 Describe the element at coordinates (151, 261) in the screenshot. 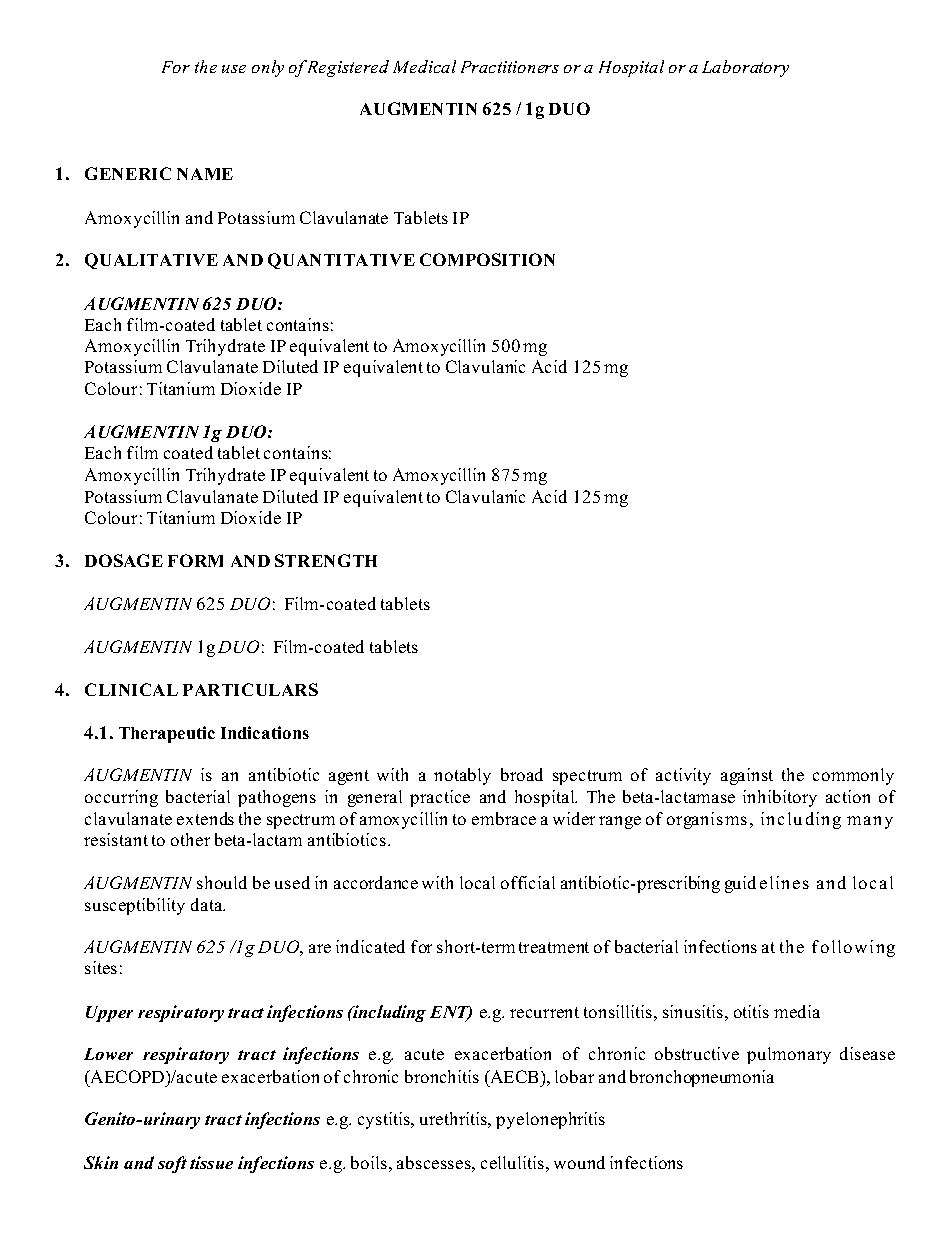

I see `QUALITATIVE` at that location.
